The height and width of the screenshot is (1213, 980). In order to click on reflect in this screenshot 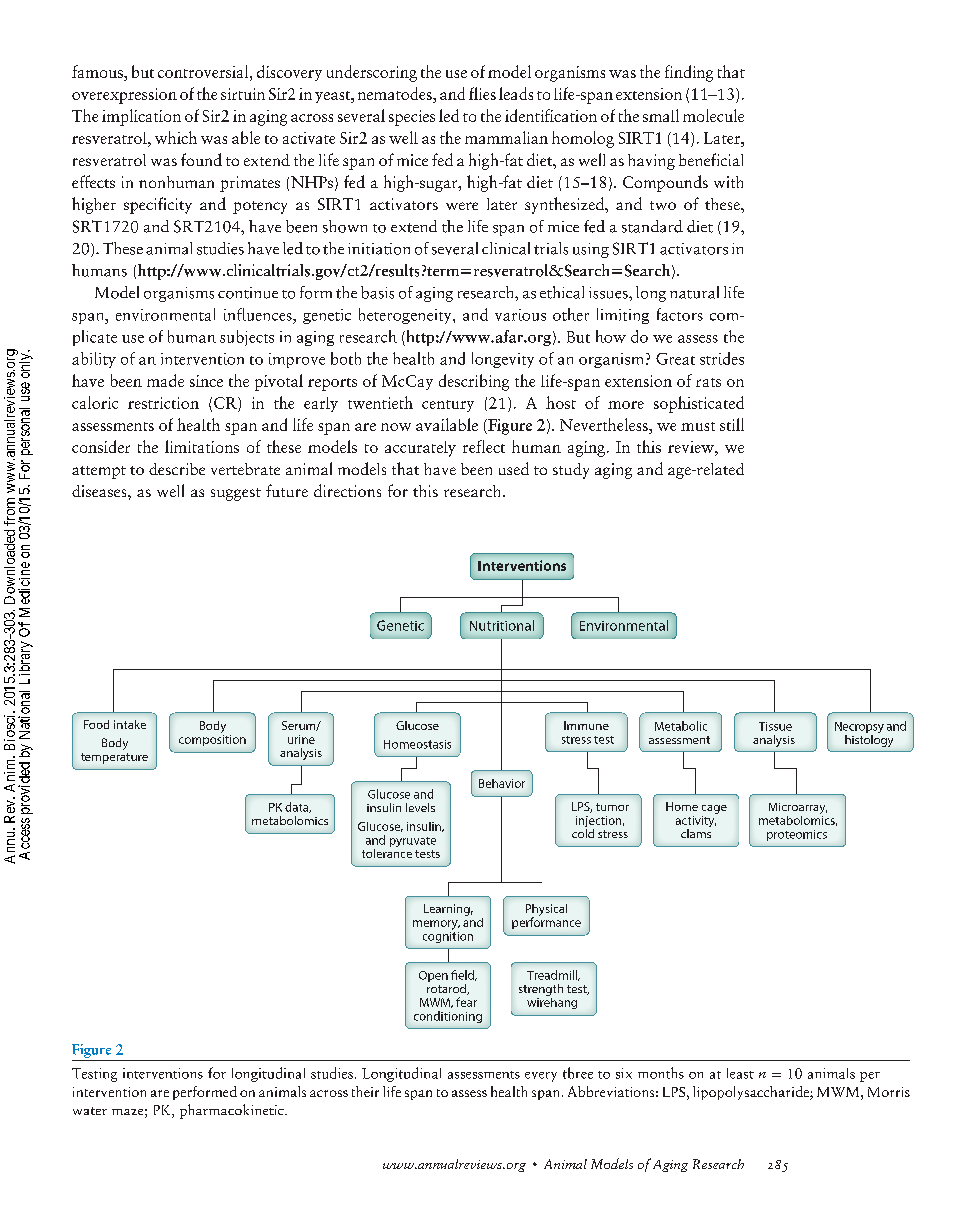, I will do `click(484, 446)`.
